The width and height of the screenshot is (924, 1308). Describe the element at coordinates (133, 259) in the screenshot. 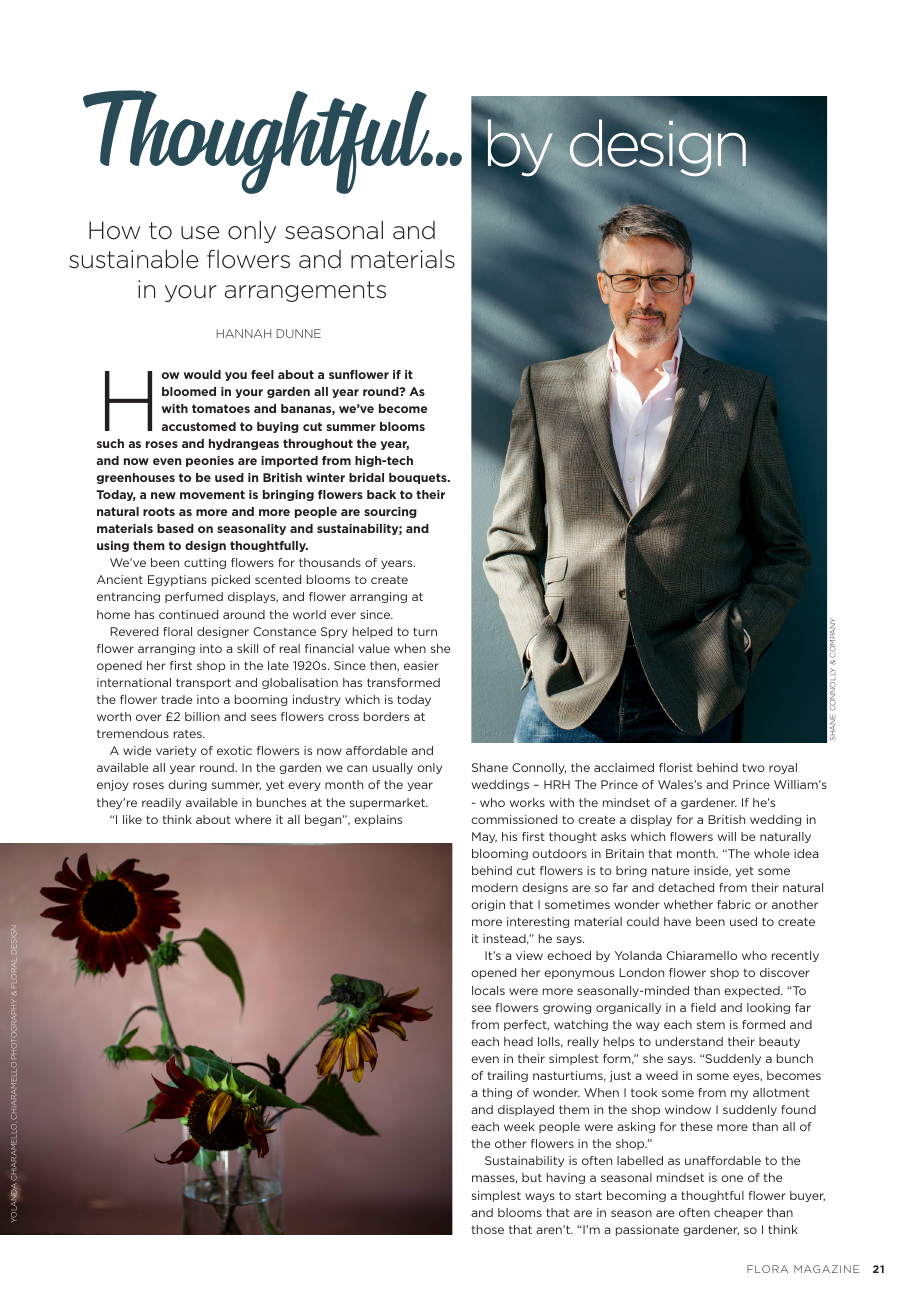

I see `sustainable` at that location.
